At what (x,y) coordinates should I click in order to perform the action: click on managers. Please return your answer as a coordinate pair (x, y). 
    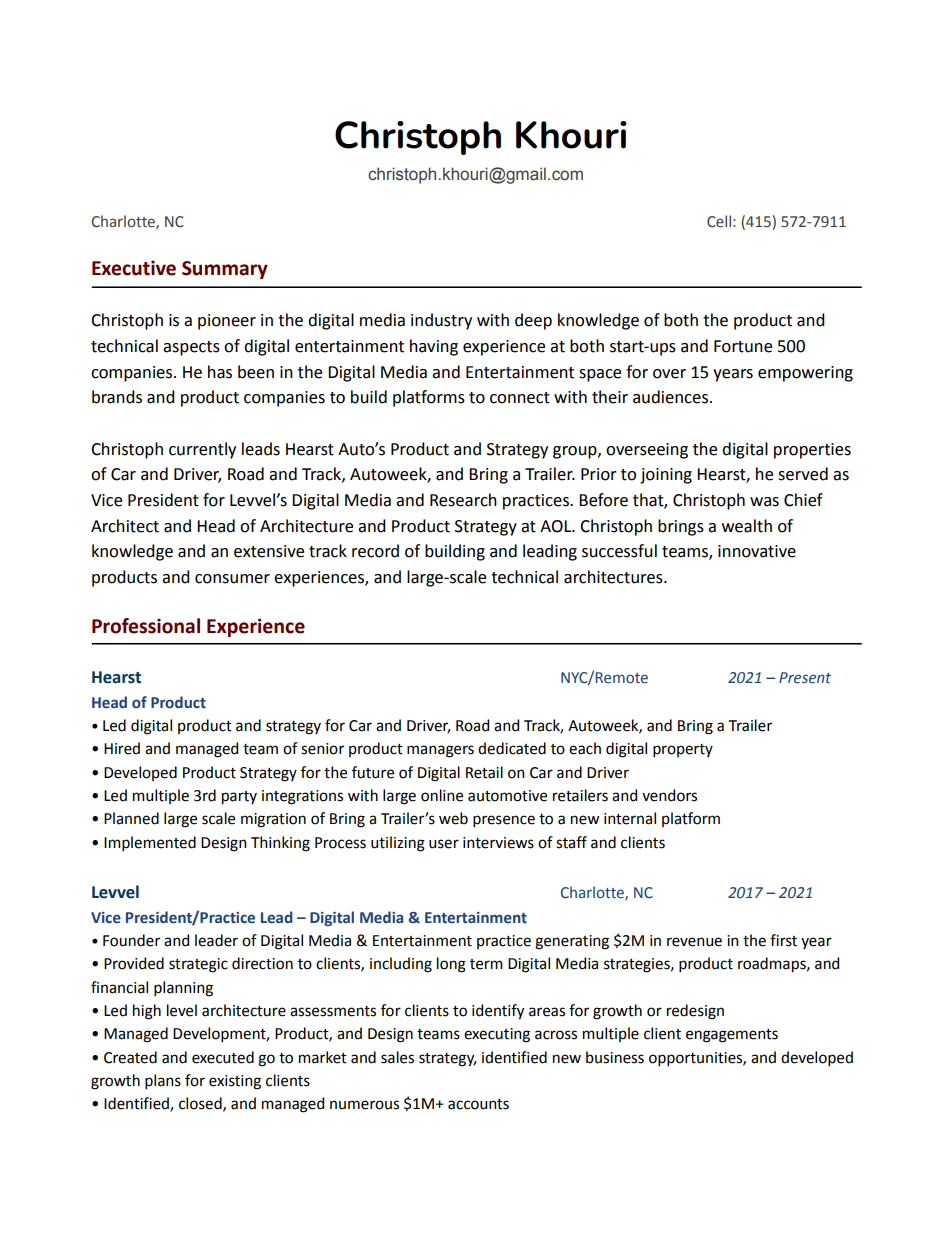
    Looking at the image, I should click on (440, 751).
